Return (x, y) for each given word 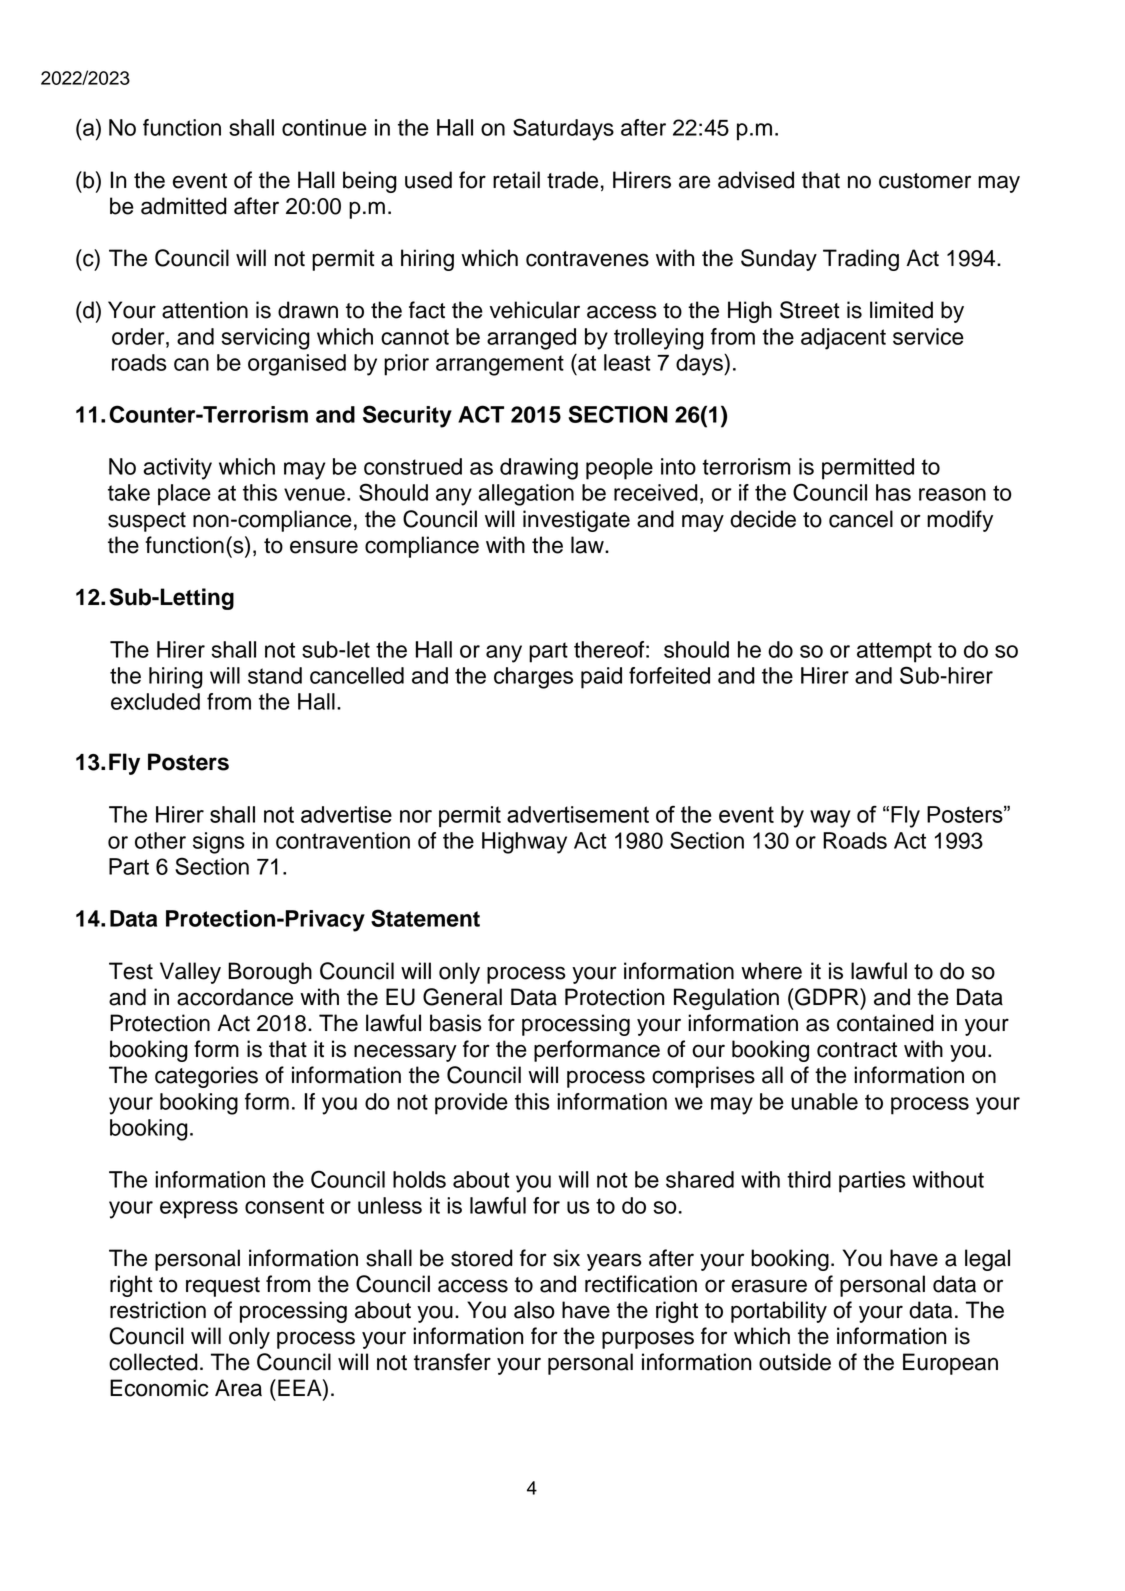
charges (533, 678)
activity (177, 469)
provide (471, 1104)
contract (857, 1050)
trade (572, 180)
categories (206, 1077)
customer (925, 181)
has (893, 492)
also (534, 1310)
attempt (894, 652)
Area (238, 1388)
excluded (155, 701)
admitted (184, 206)
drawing (539, 469)
